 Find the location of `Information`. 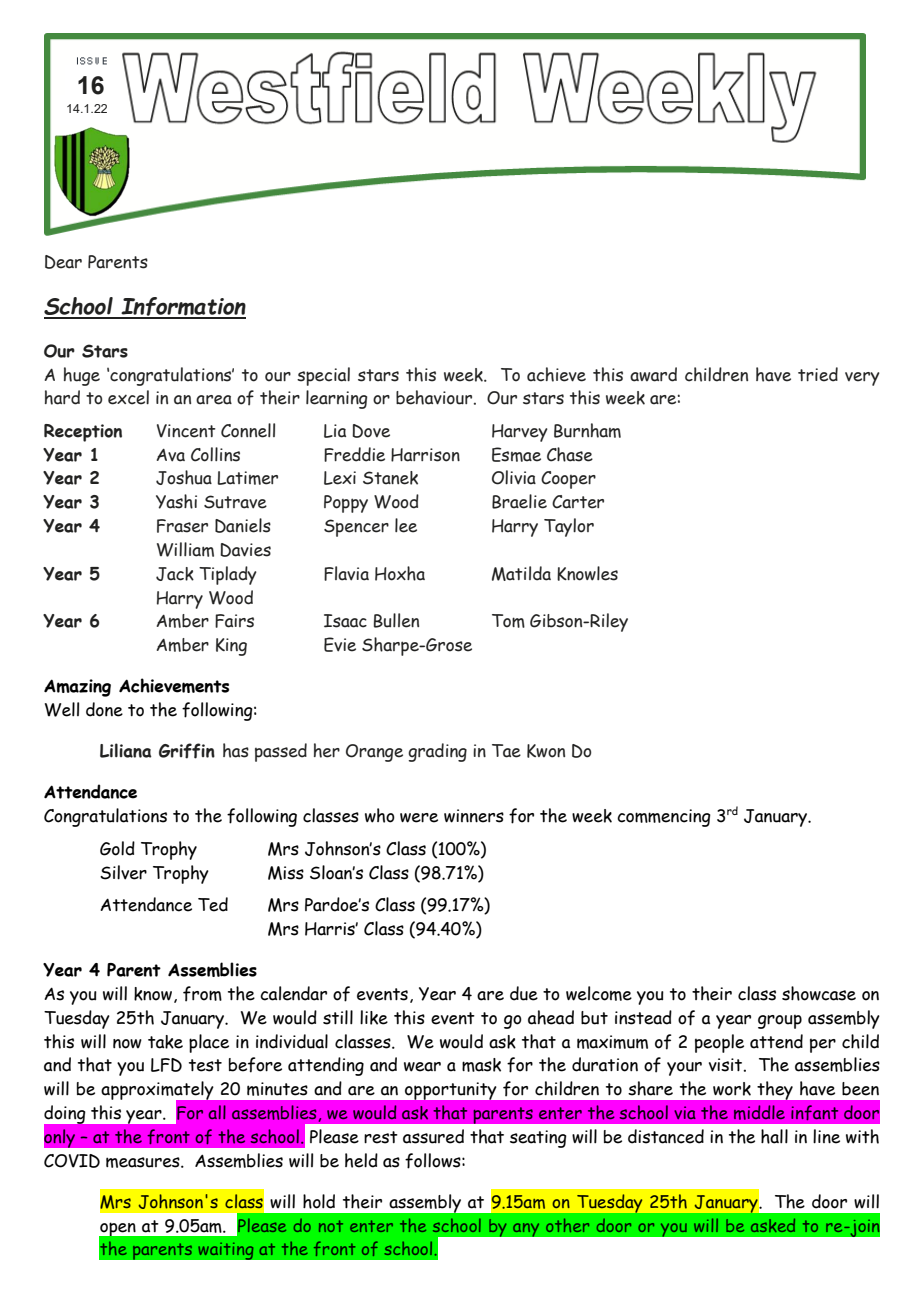

Information is located at coordinates (182, 307).
